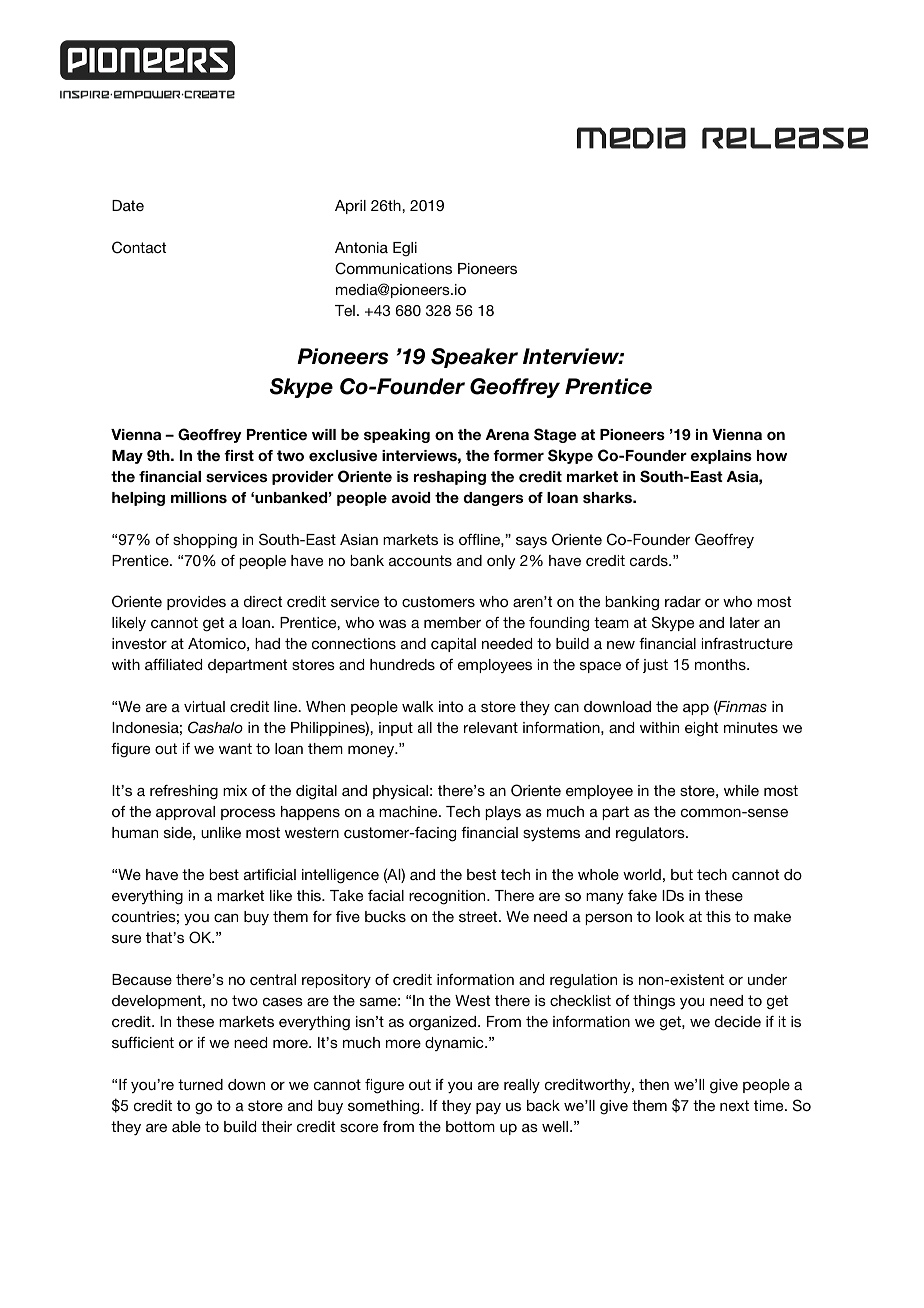 The height and width of the page is (1308, 924). What do you see at coordinates (139, 247) in the page?
I see `Contact` at bounding box center [139, 247].
